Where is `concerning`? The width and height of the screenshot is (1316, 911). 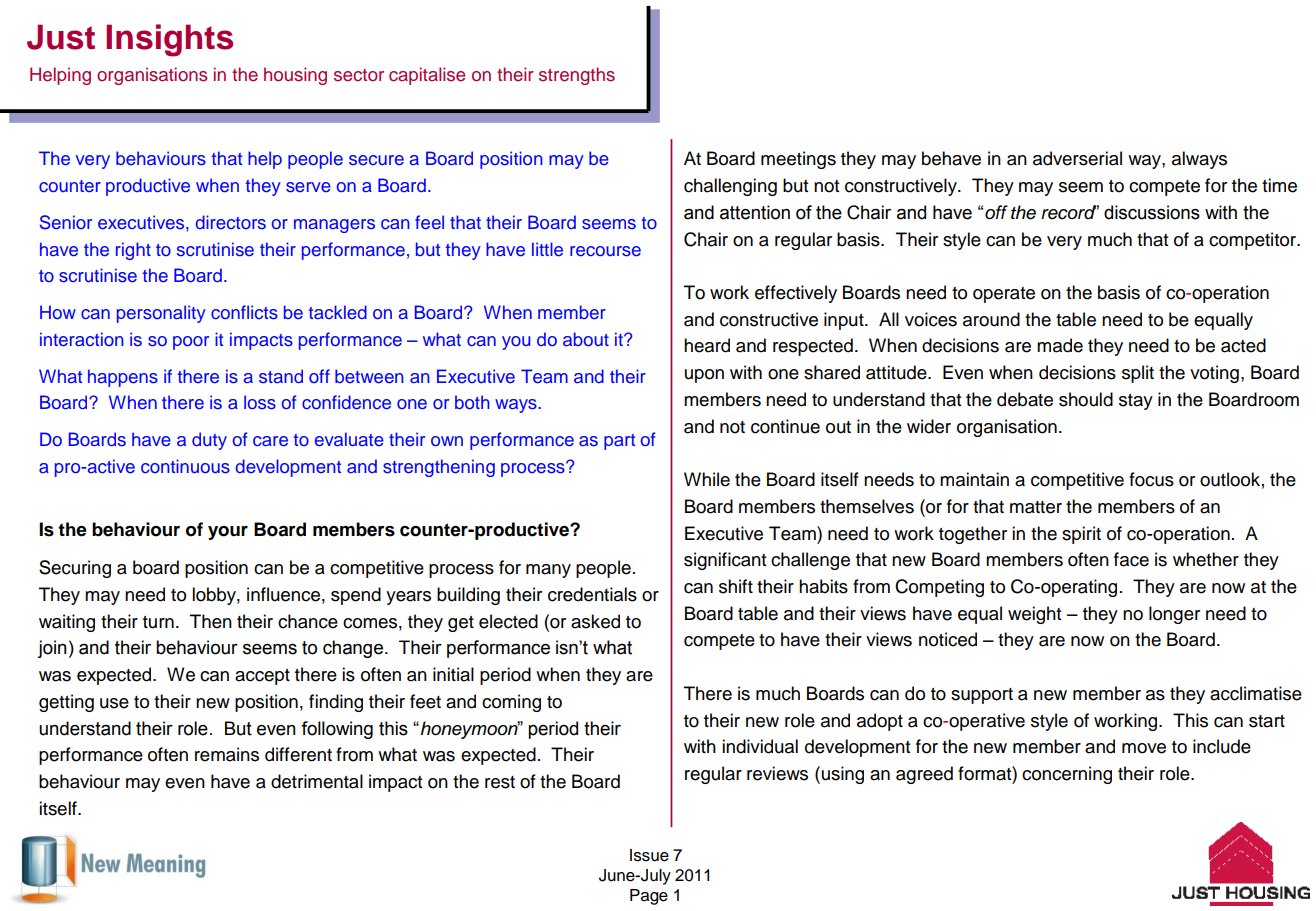 concerning is located at coordinates (1067, 775).
